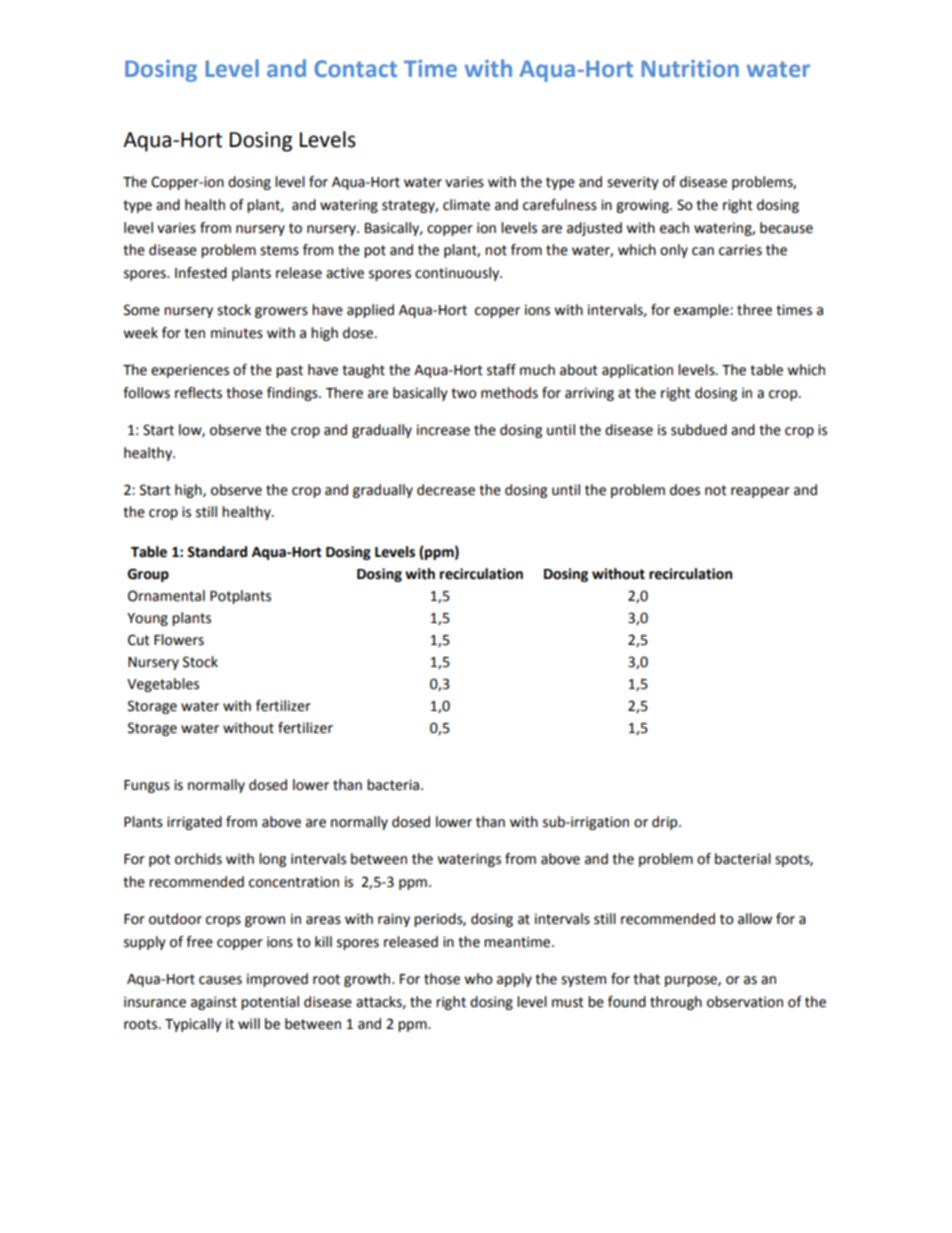 The width and height of the document is (952, 1233). Describe the element at coordinates (237, 333) in the document. I see `minutes` at that location.
